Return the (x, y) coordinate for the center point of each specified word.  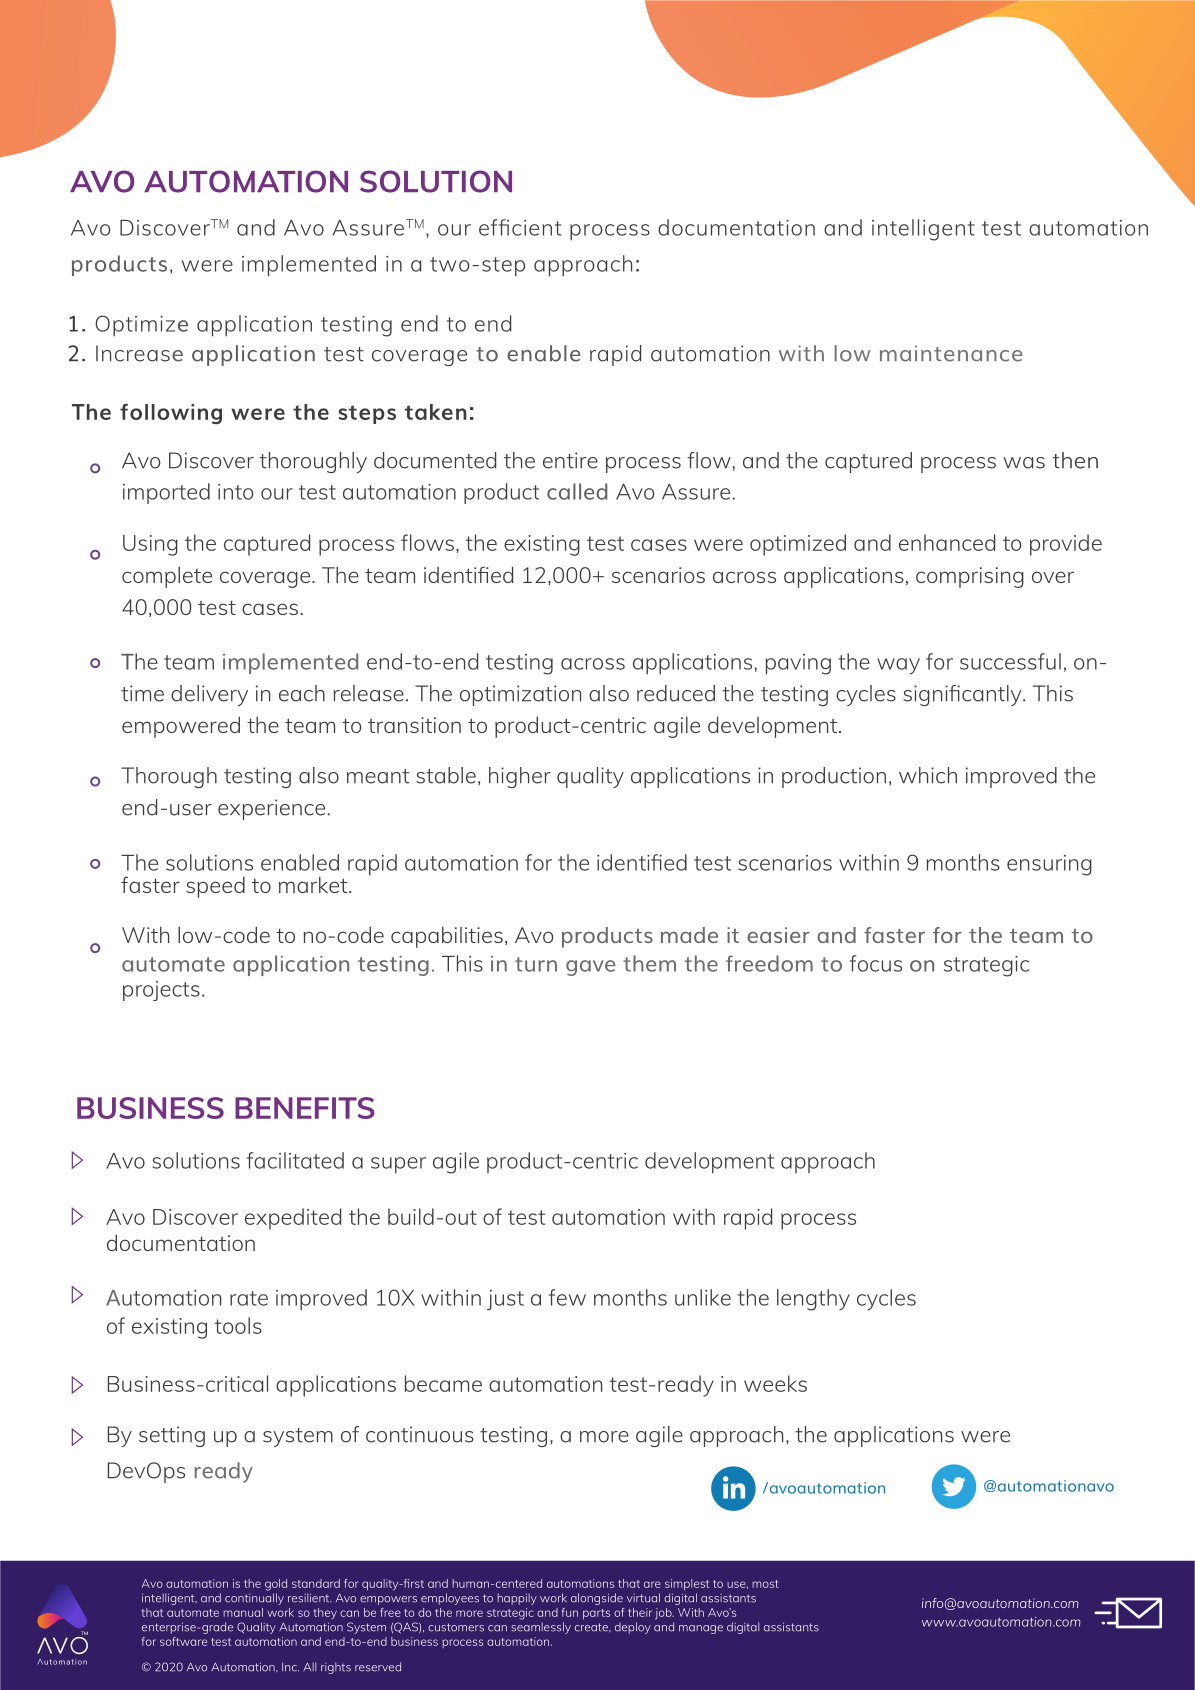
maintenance (951, 353)
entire (570, 460)
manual (243, 1612)
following (171, 414)
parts (596, 1614)
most (765, 1584)
